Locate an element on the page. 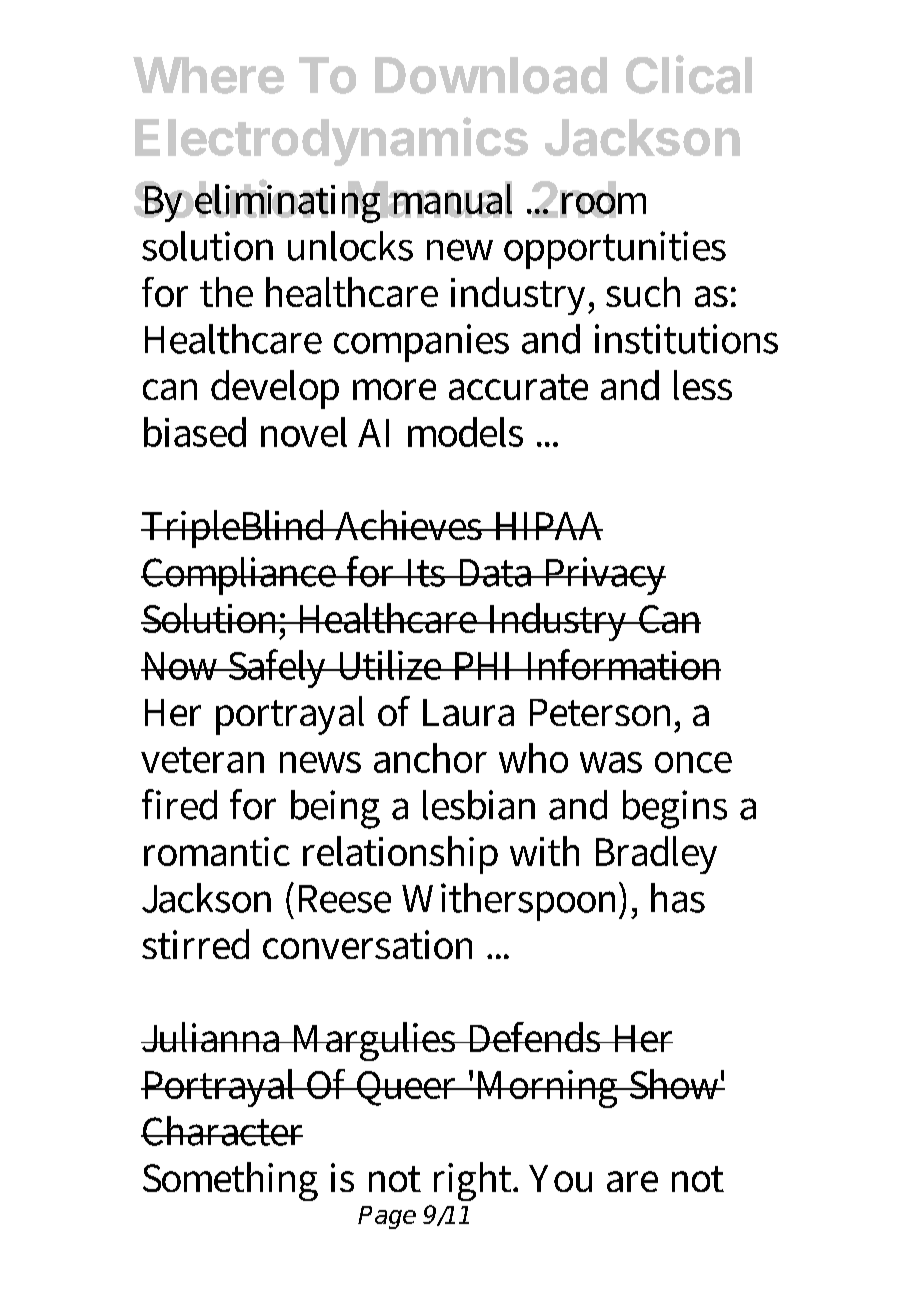  biased is located at coordinates (195, 432).
